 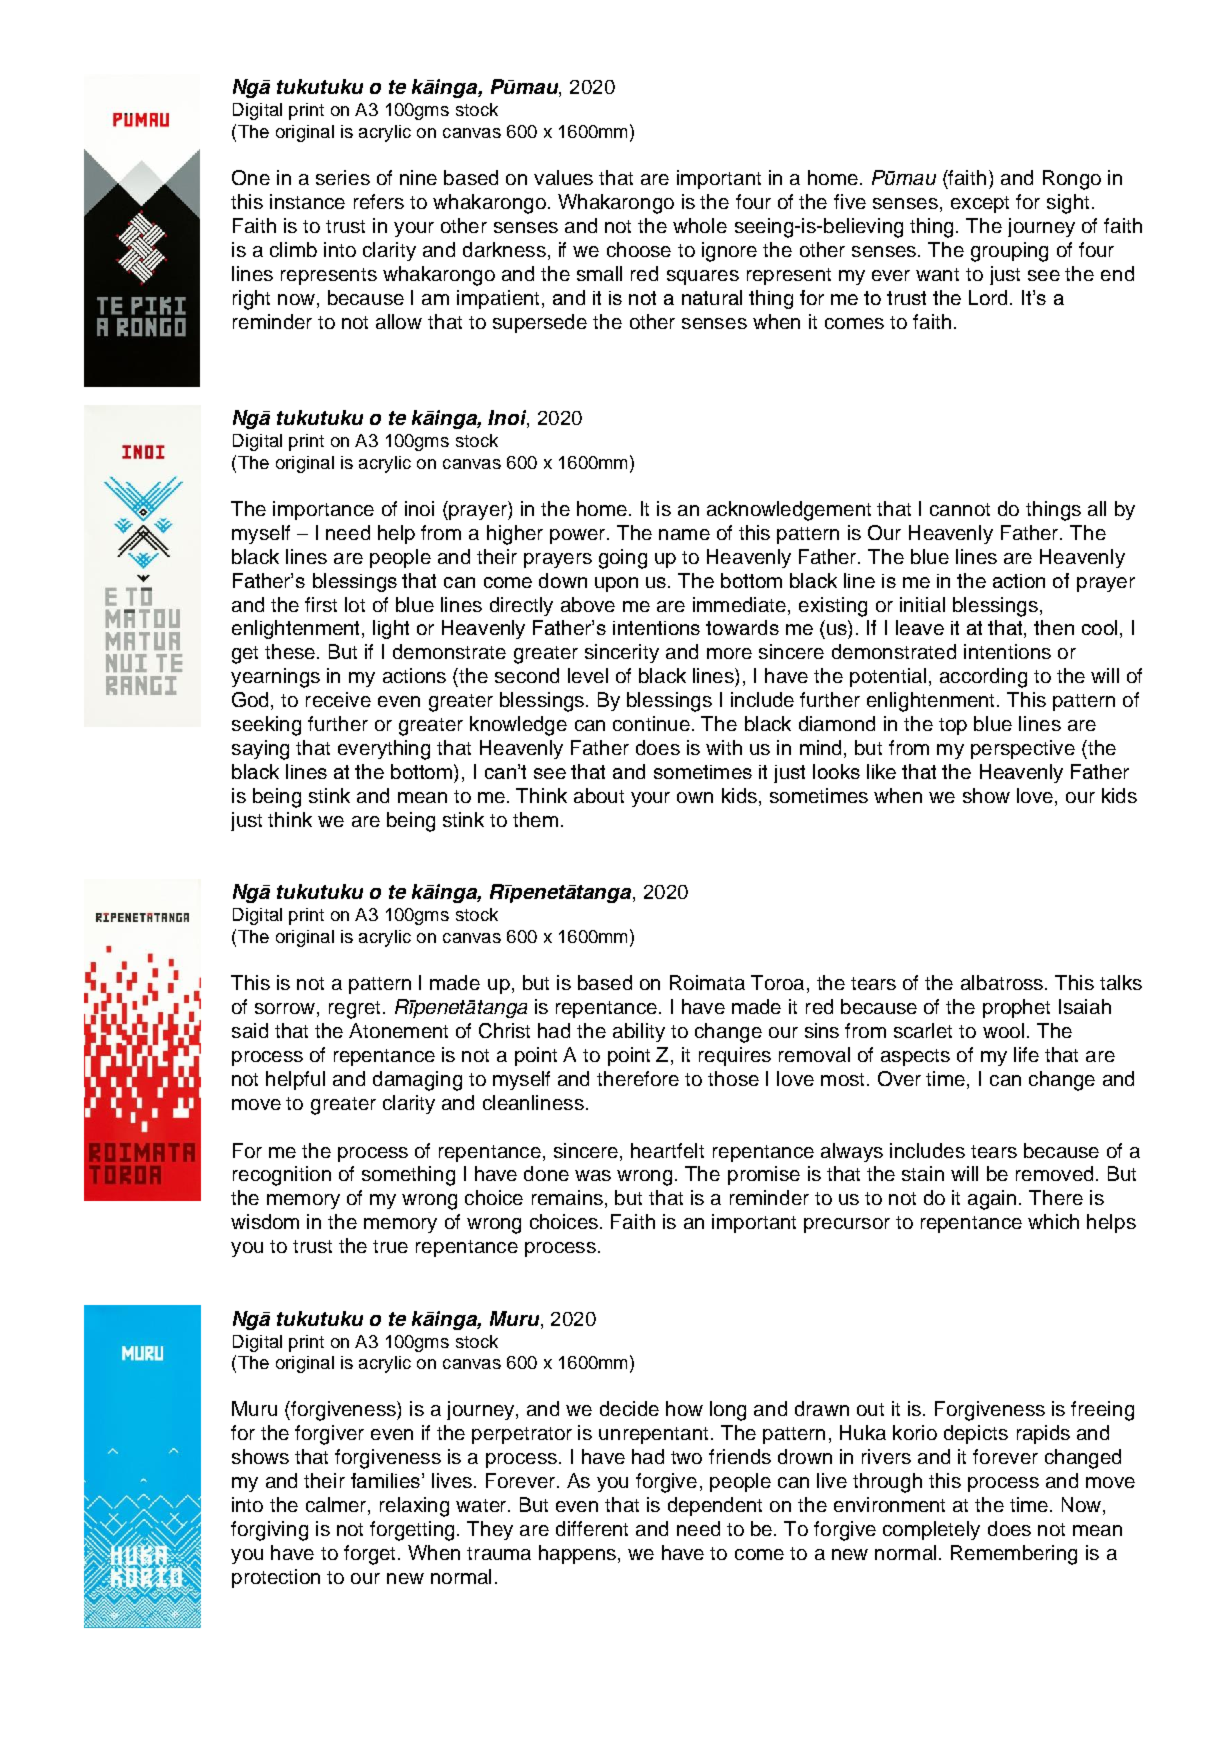 What do you see at coordinates (715, 1506) in the screenshot?
I see `dependent` at bounding box center [715, 1506].
